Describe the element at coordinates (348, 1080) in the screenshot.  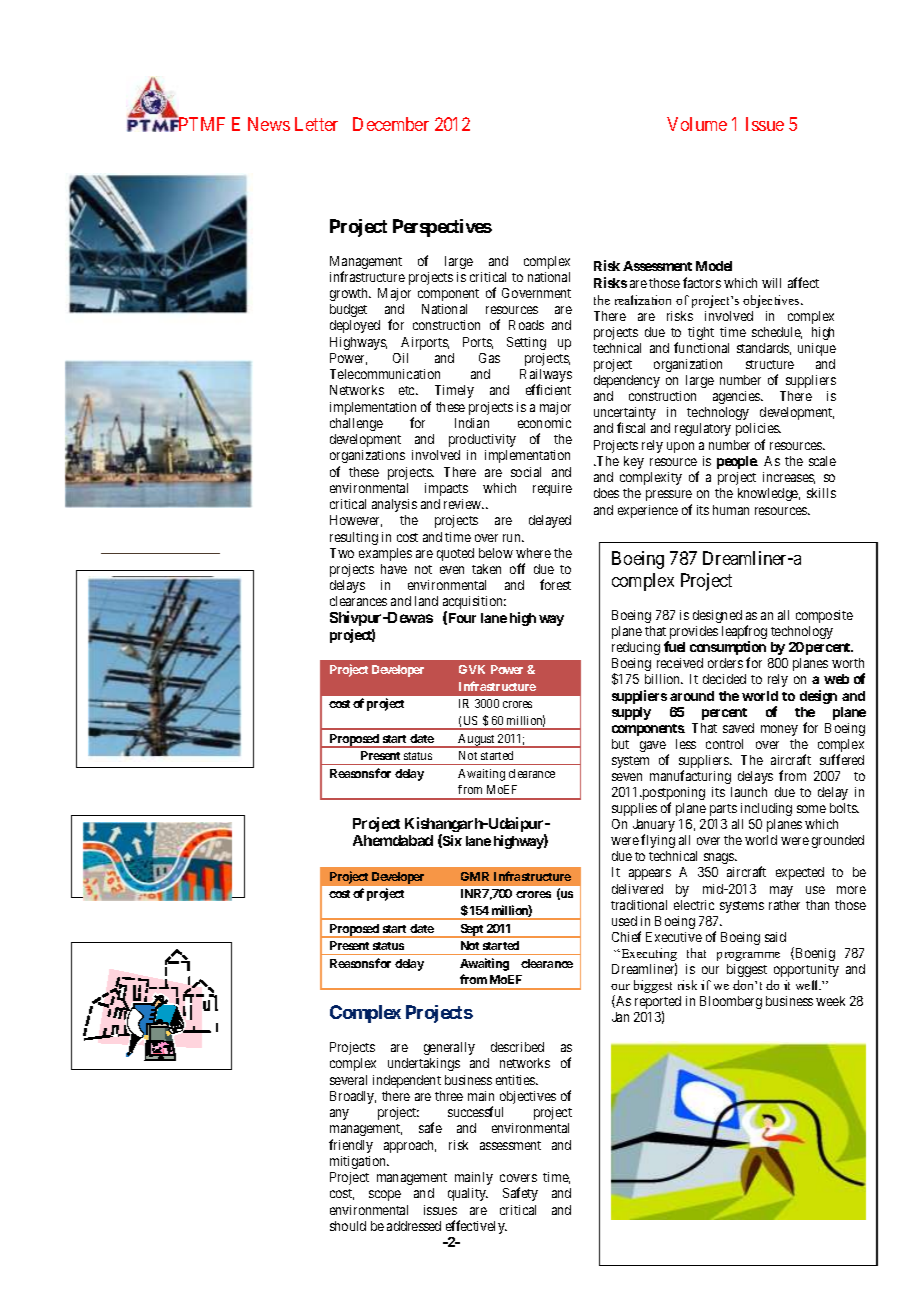
I see `several` at that location.
